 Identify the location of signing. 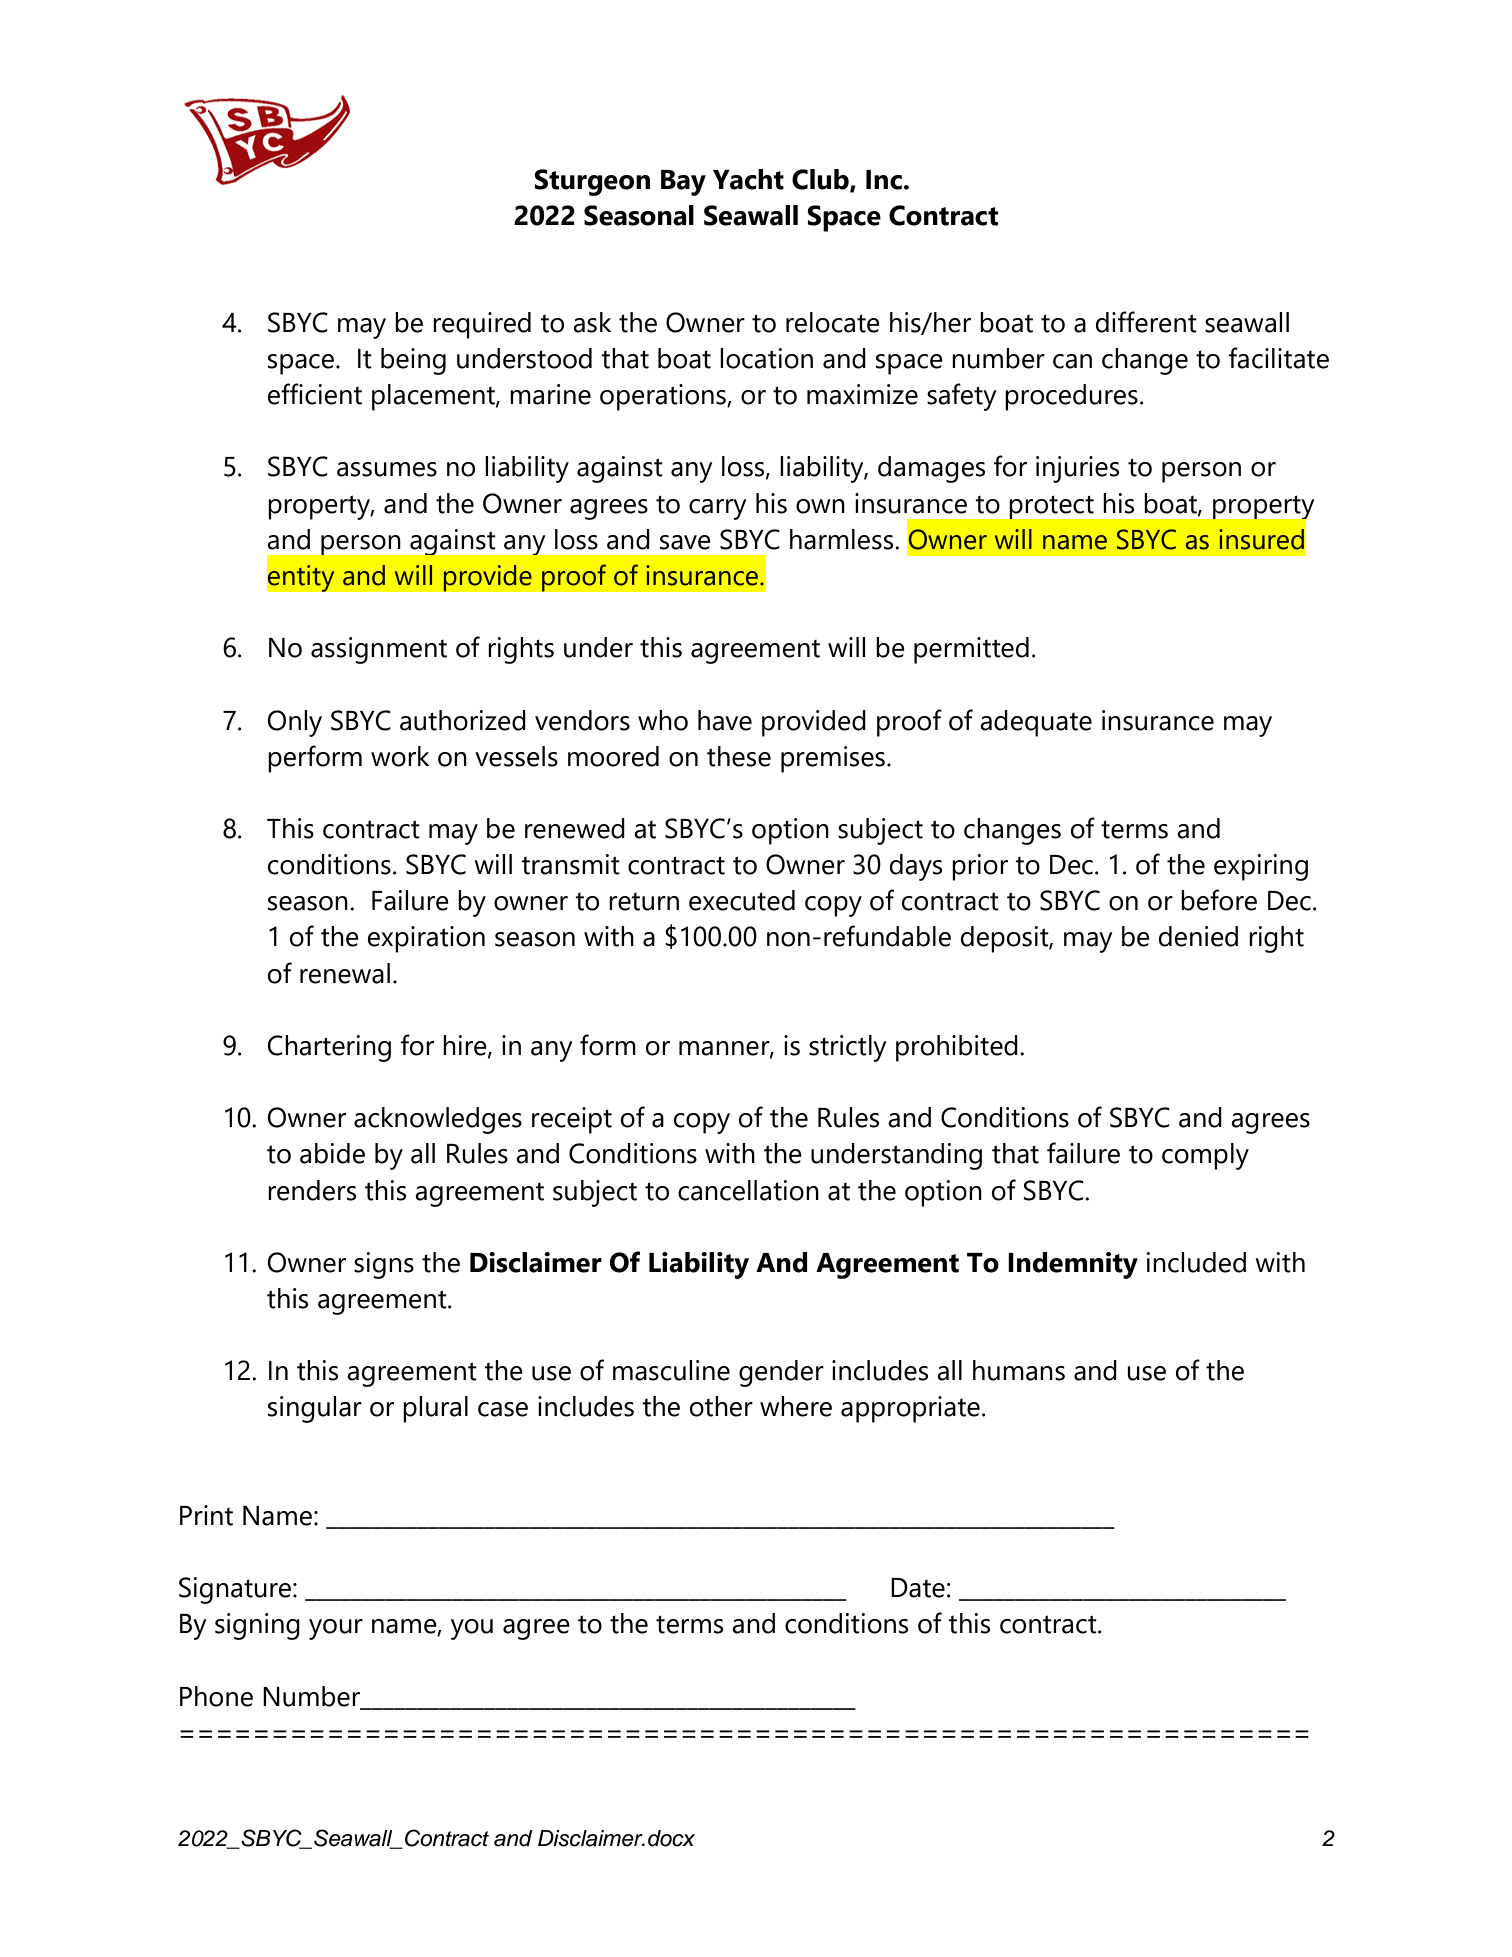
(257, 1626).
